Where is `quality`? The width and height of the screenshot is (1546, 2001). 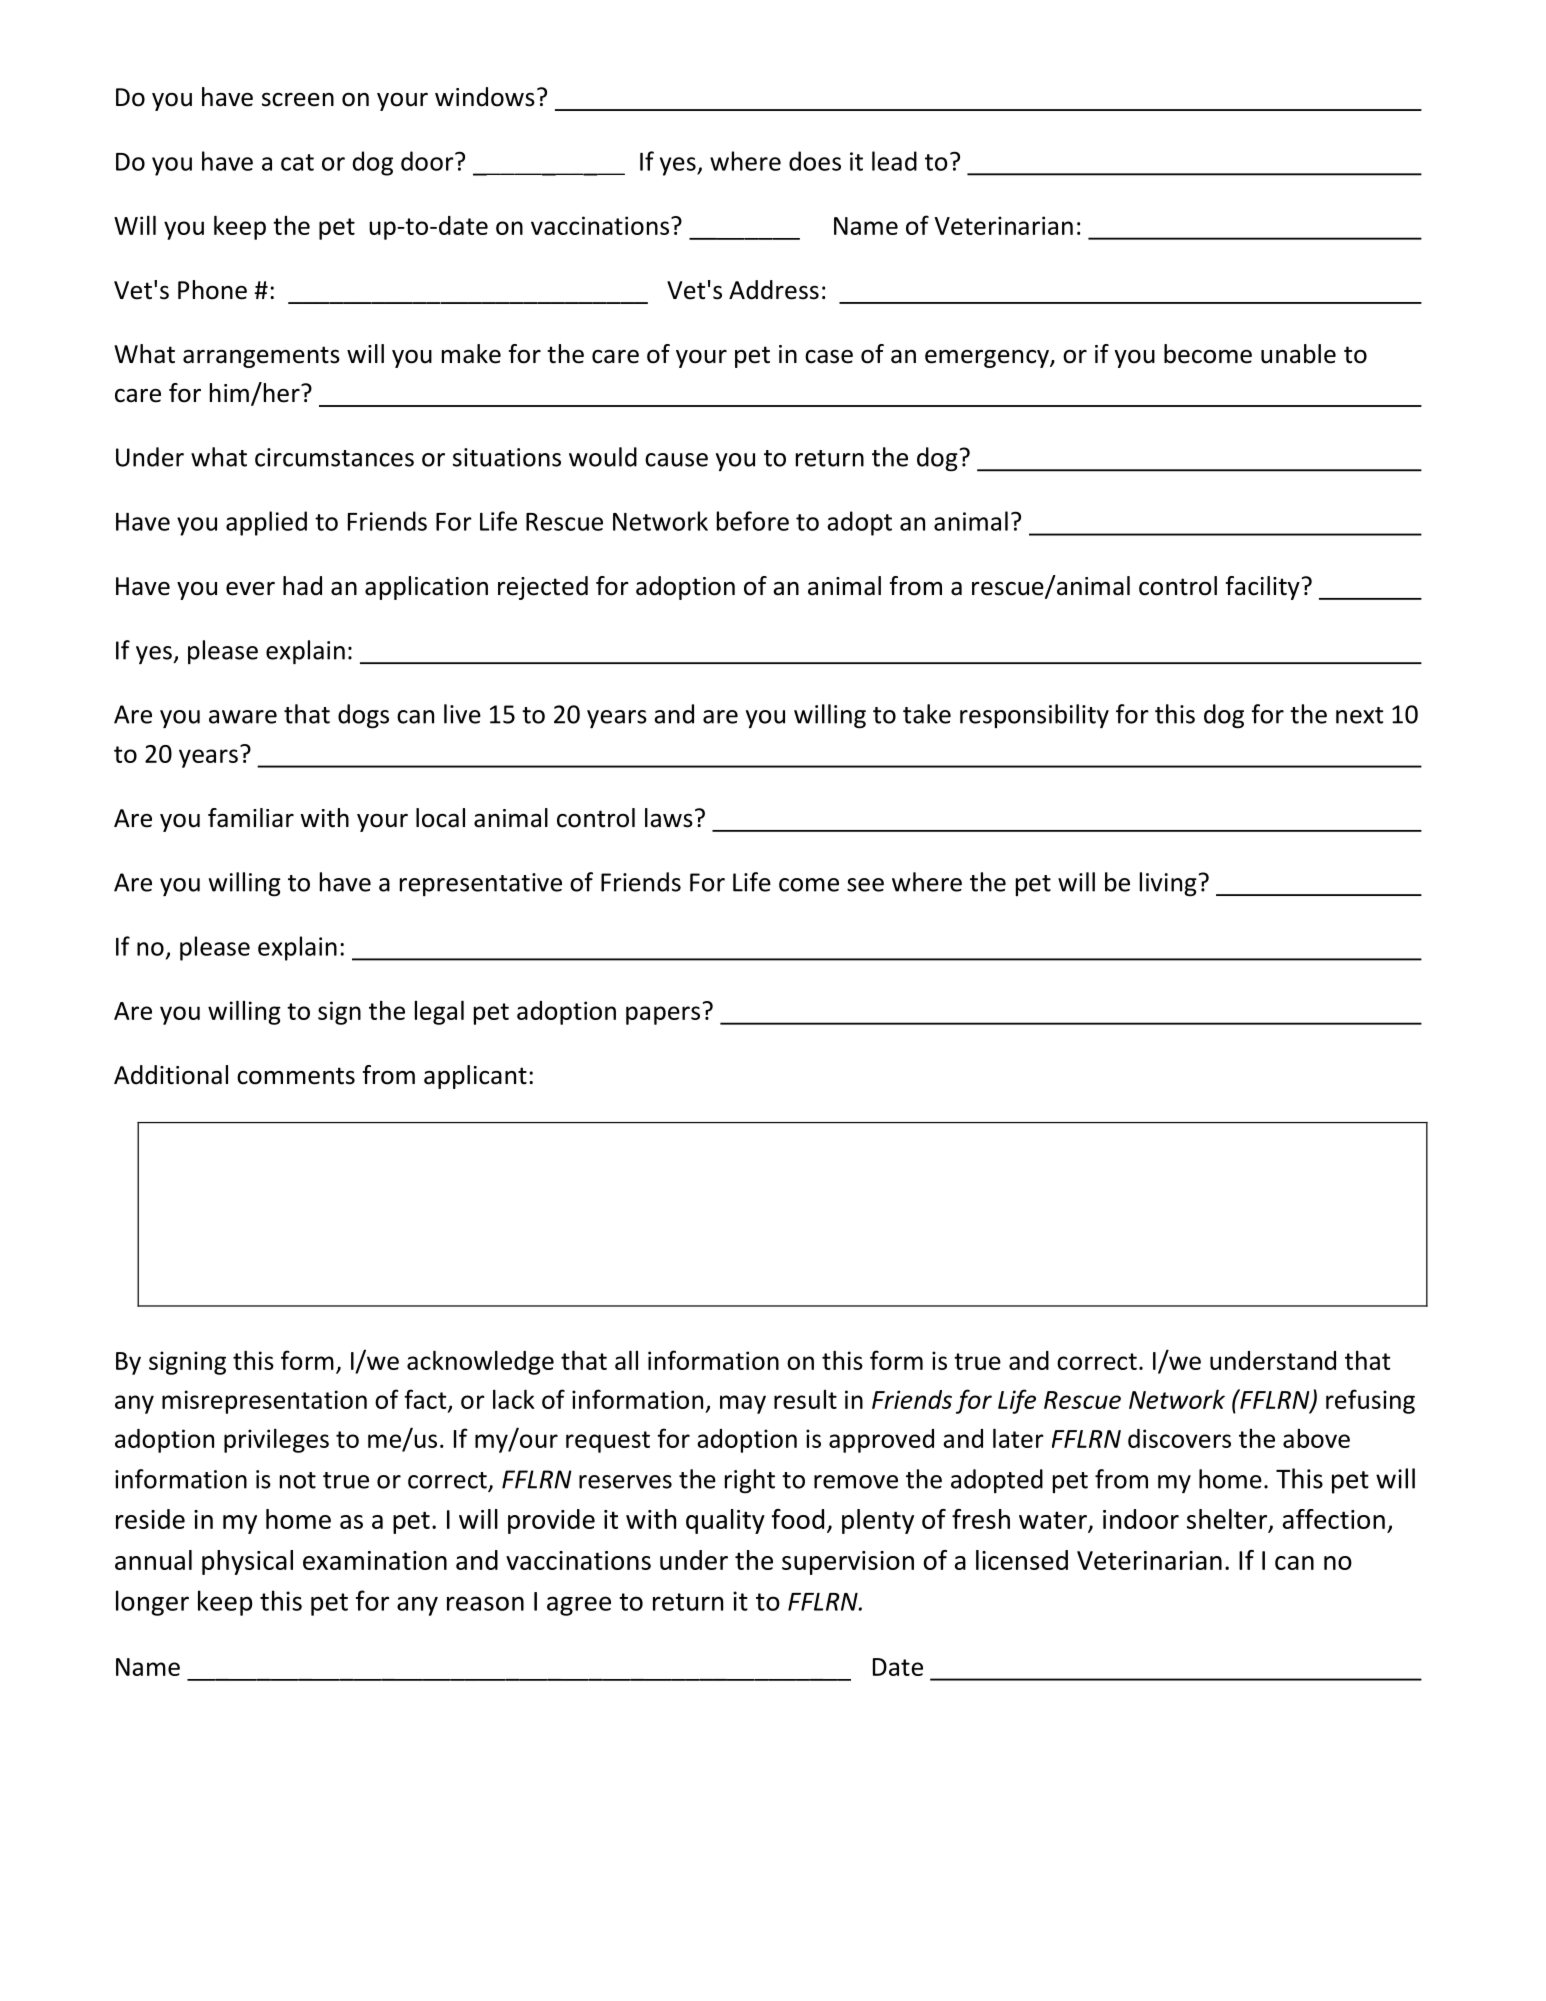
quality is located at coordinates (725, 1521).
